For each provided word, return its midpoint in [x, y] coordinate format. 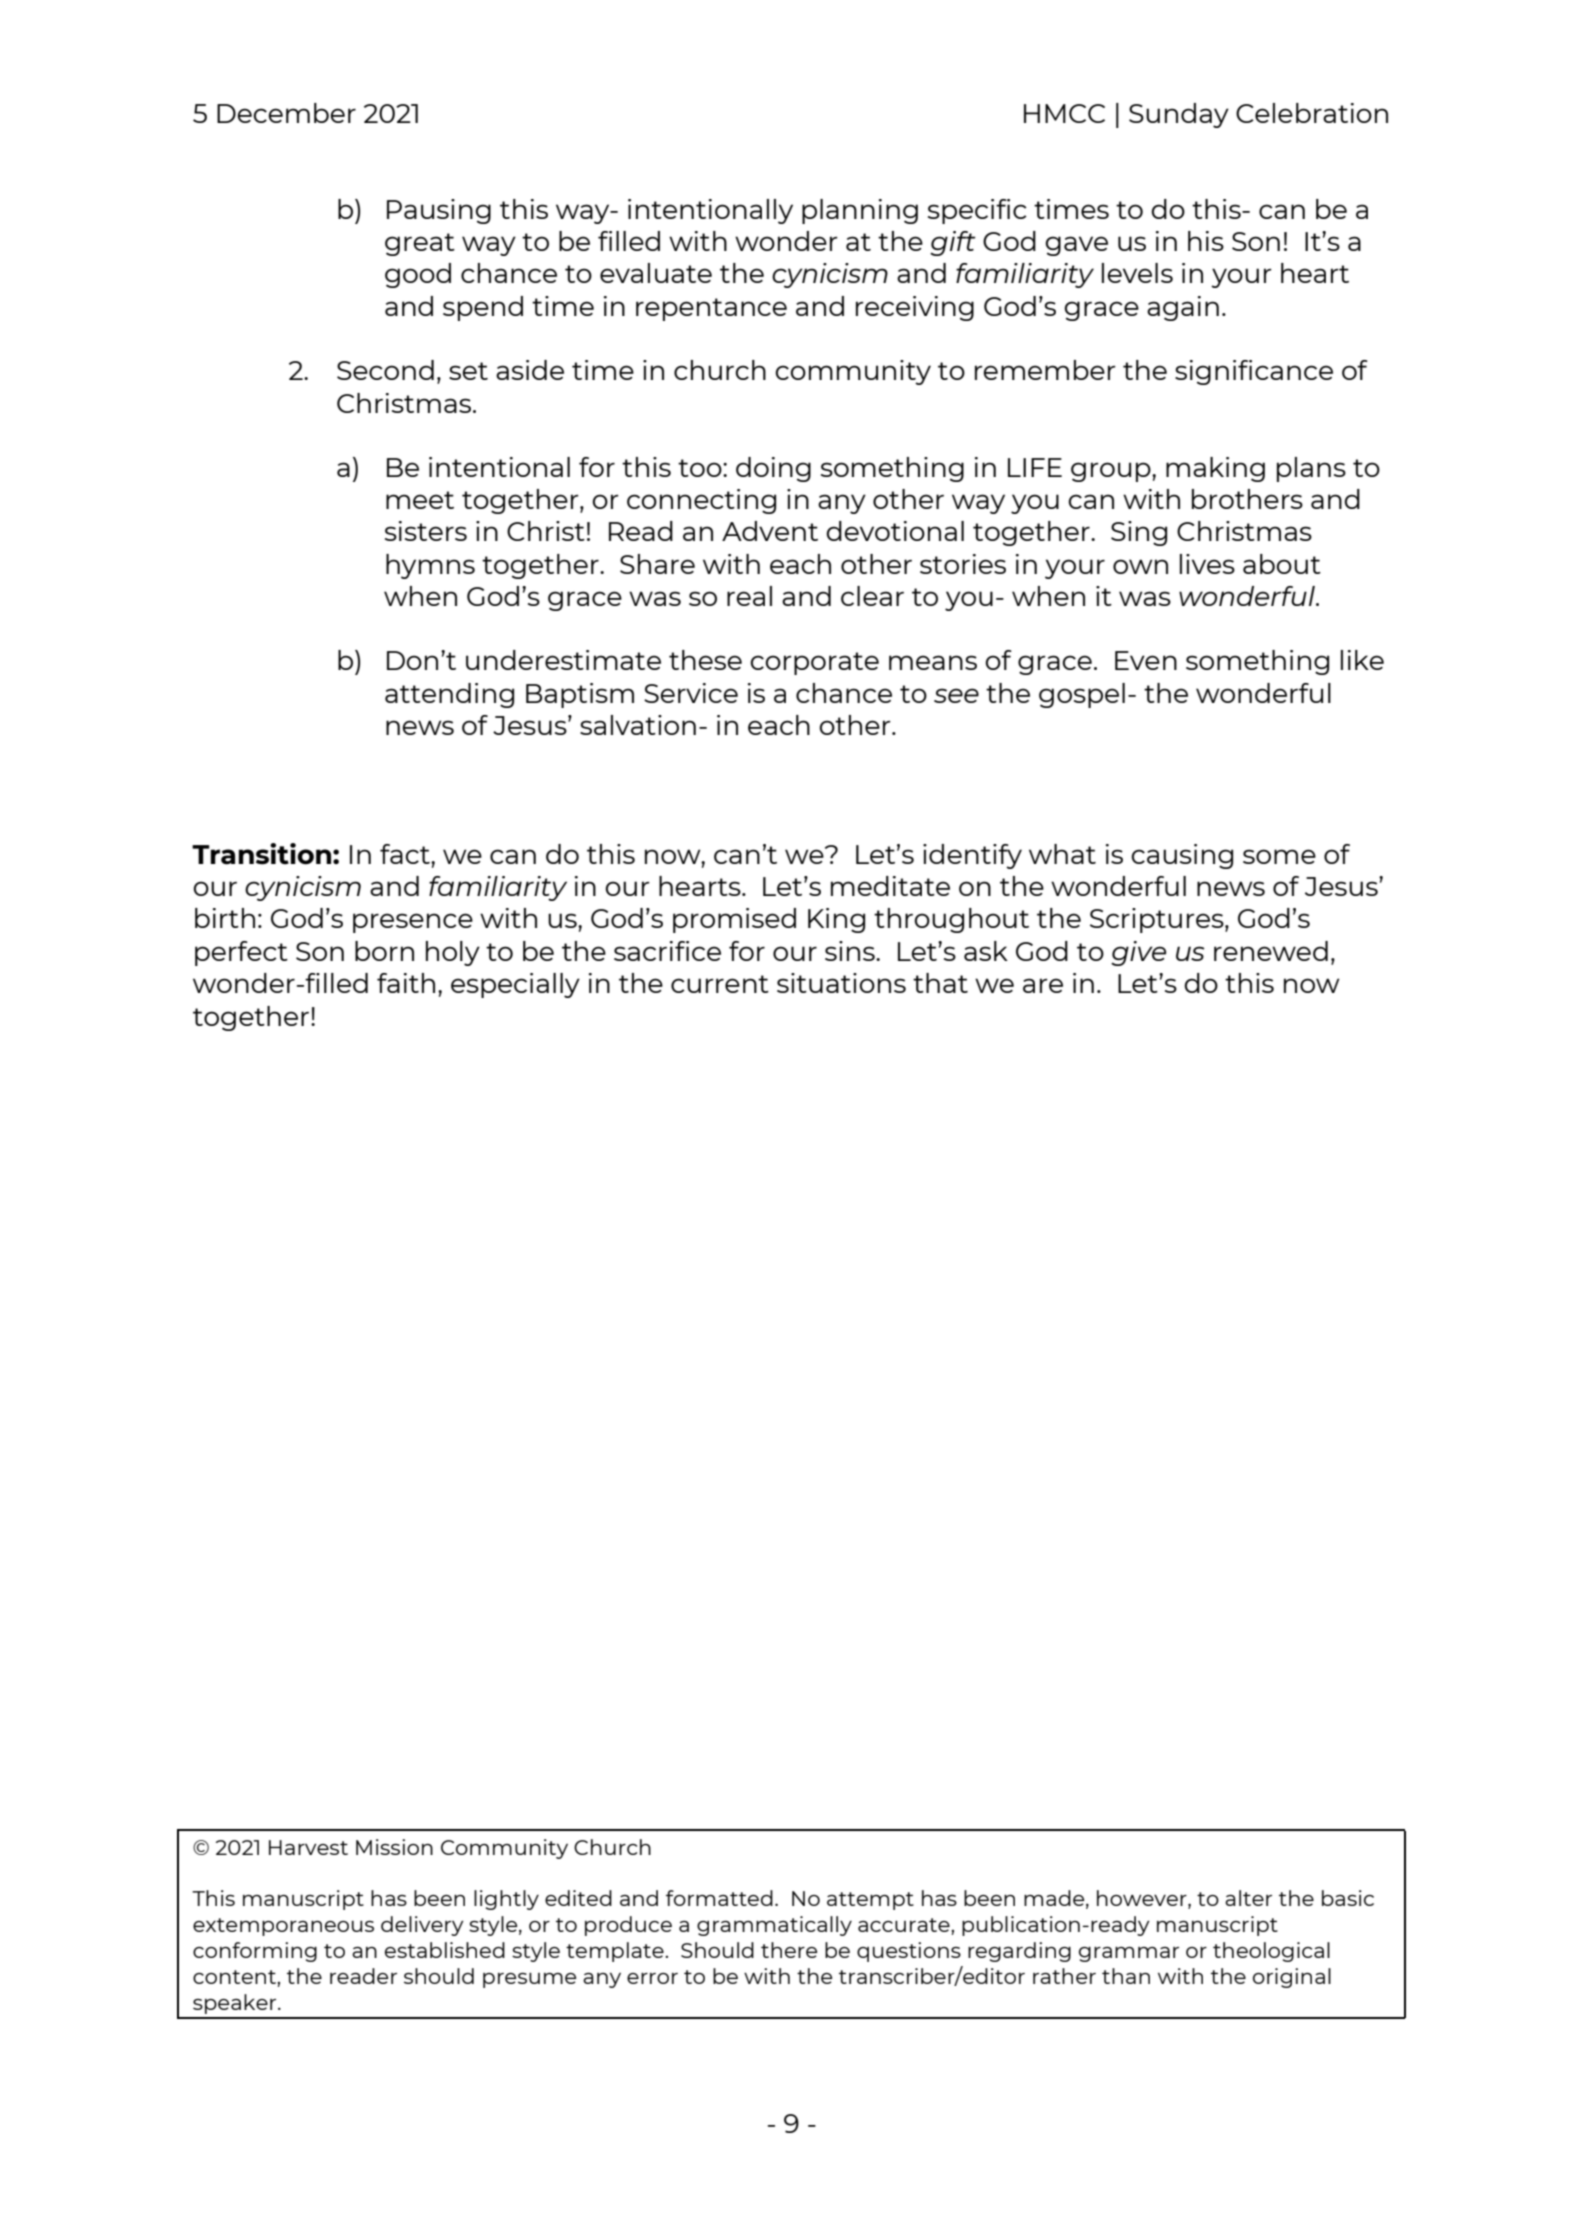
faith [406, 983]
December [286, 113]
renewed [1271, 951]
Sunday [1179, 115]
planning [860, 211]
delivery [422, 1926]
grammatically [774, 1926]
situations [841, 983]
